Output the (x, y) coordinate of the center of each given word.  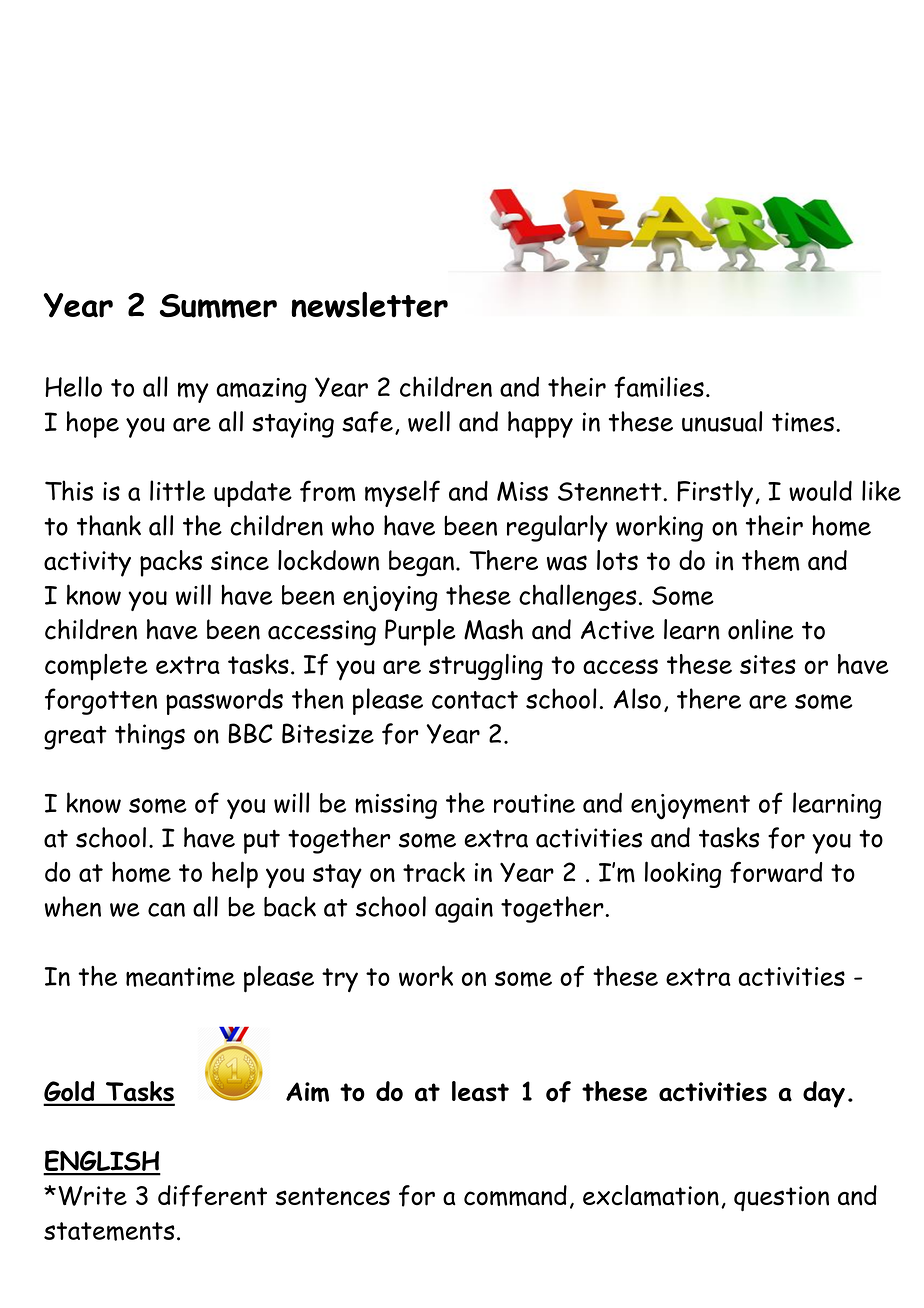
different (212, 1196)
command (515, 1195)
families (659, 387)
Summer (218, 306)
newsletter (369, 305)
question (781, 1199)
